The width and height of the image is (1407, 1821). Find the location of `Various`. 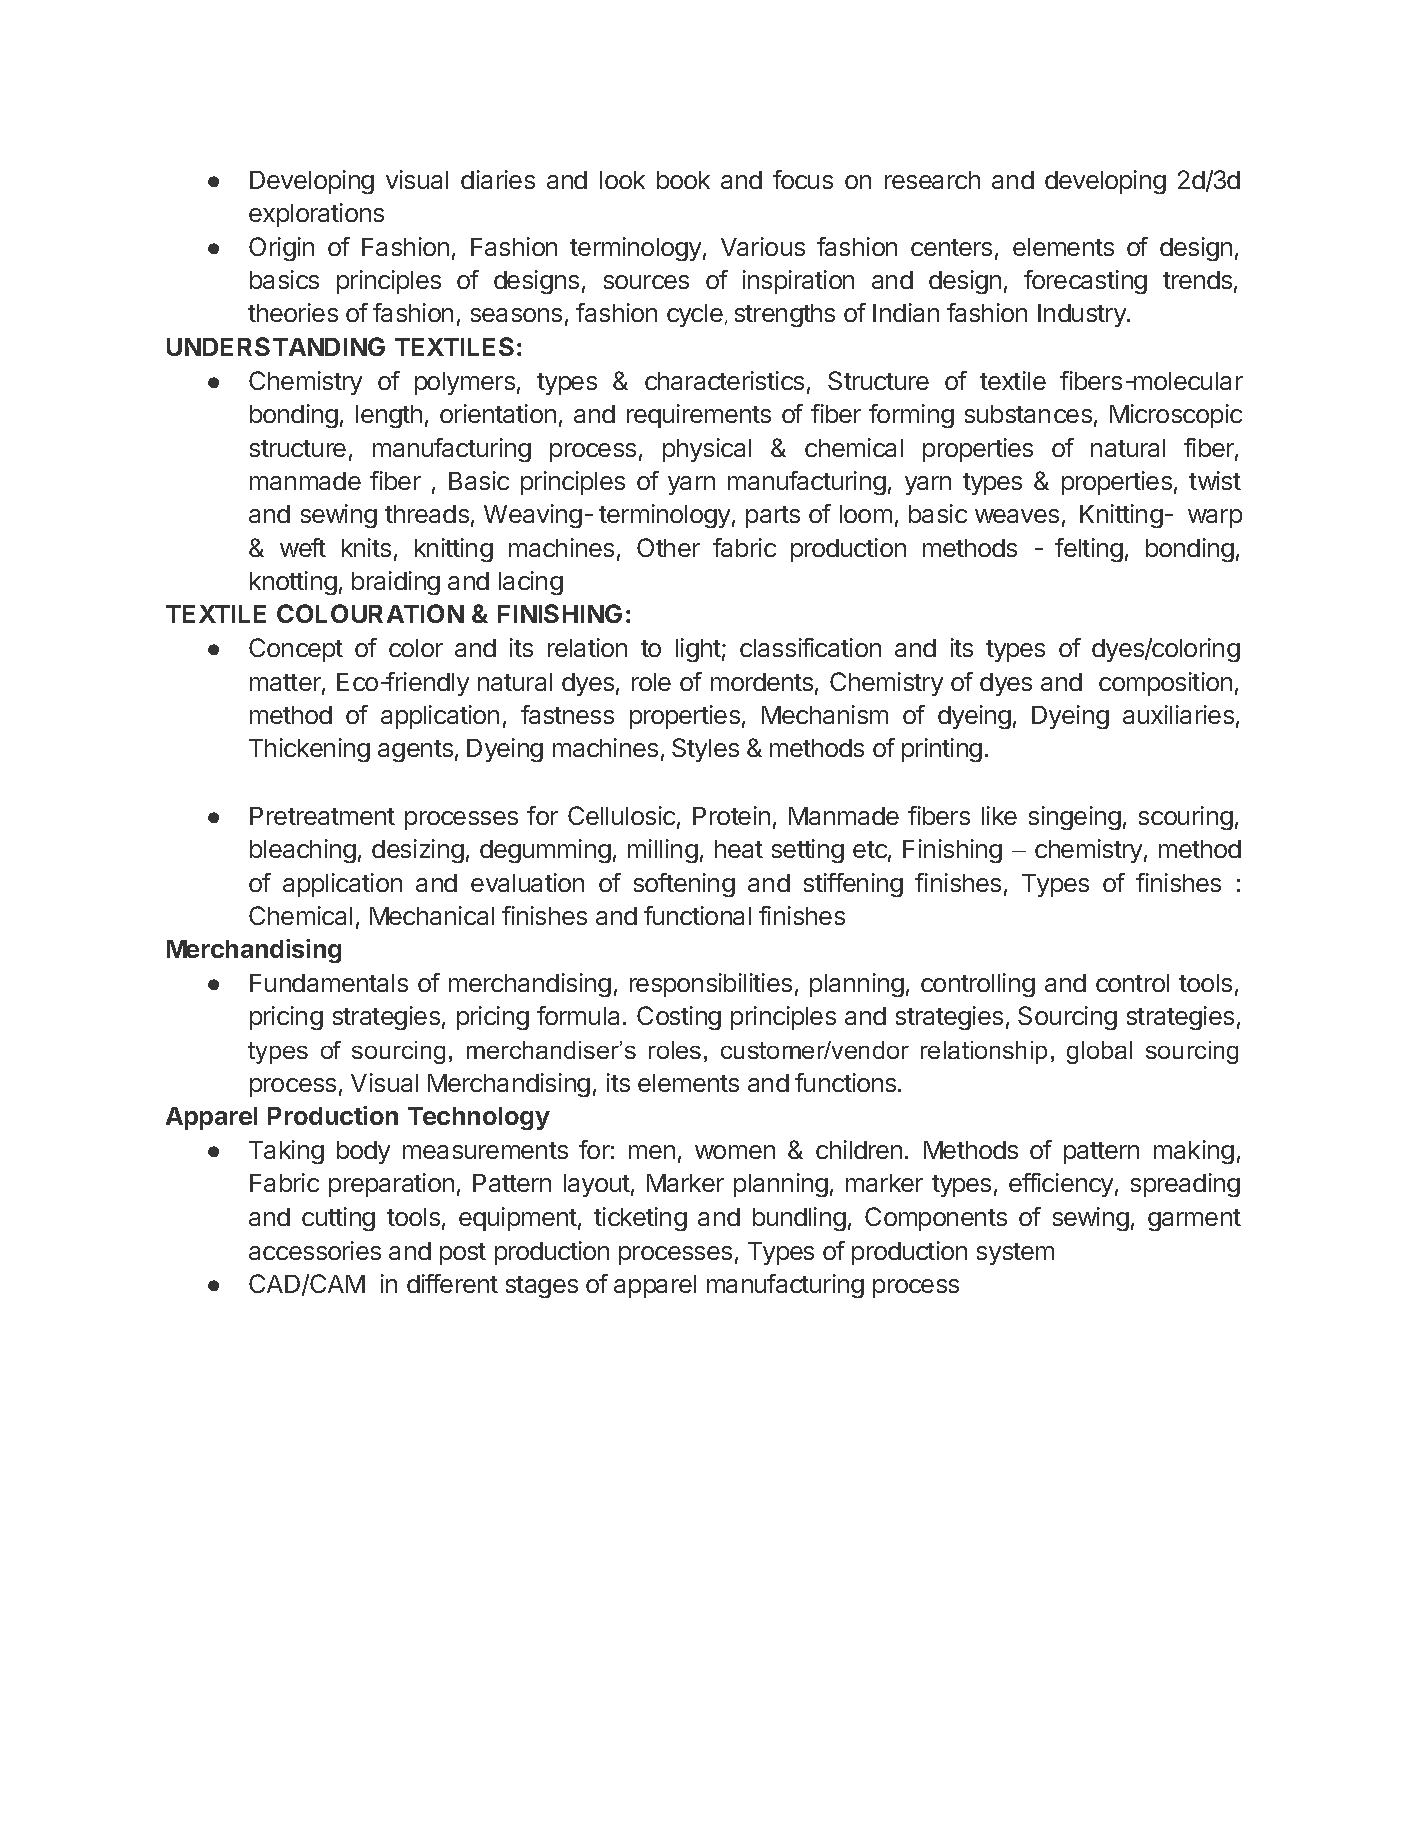

Various is located at coordinates (763, 246).
